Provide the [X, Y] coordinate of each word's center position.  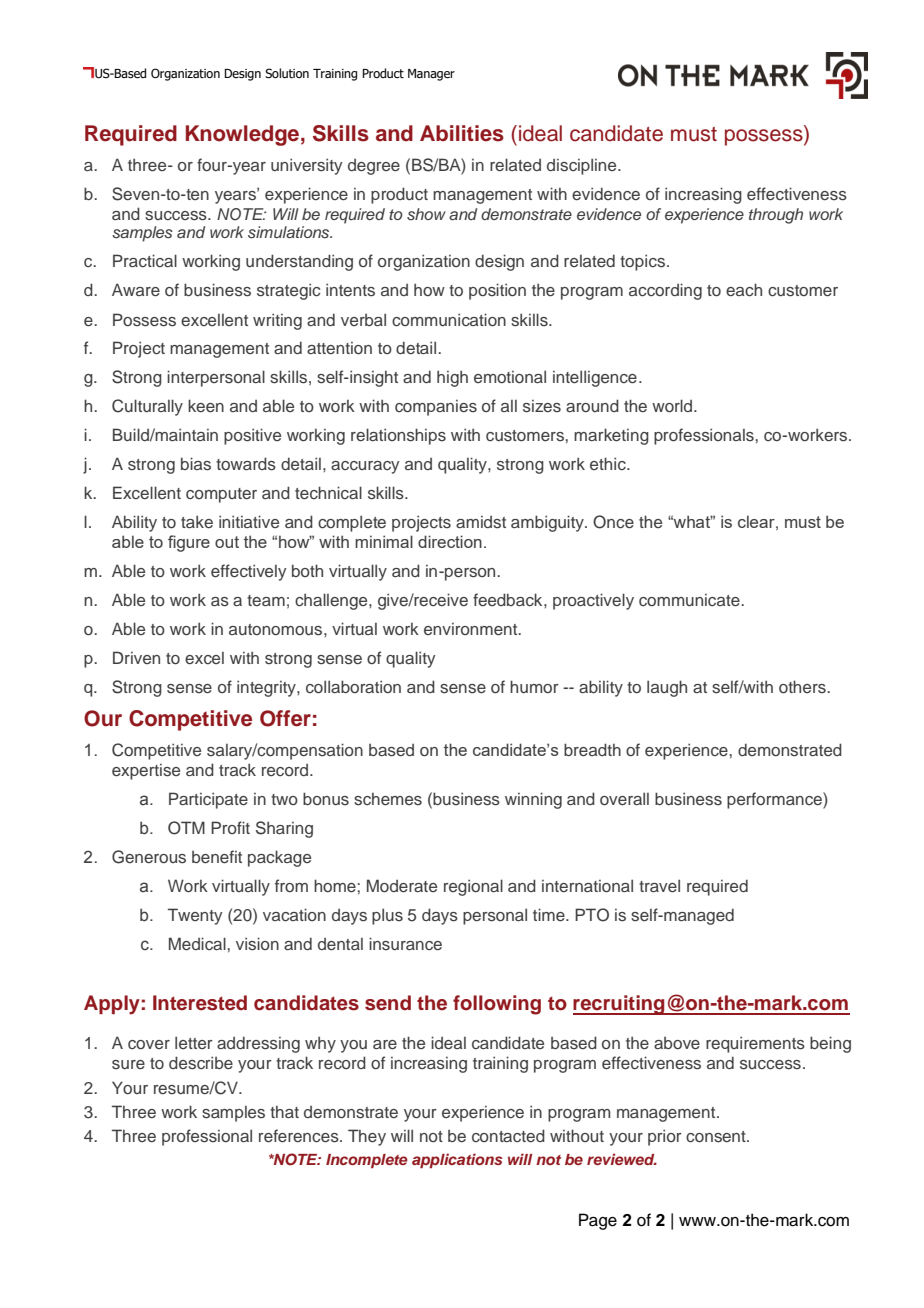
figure [189, 543]
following [497, 1005]
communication [449, 320]
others [803, 686]
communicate [690, 600]
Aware [136, 289]
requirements [755, 1044]
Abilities [462, 133]
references [300, 1136]
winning [533, 800]
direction [450, 541]
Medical [198, 943]
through [776, 216]
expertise [146, 772]
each [744, 290]
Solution [287, 73]
